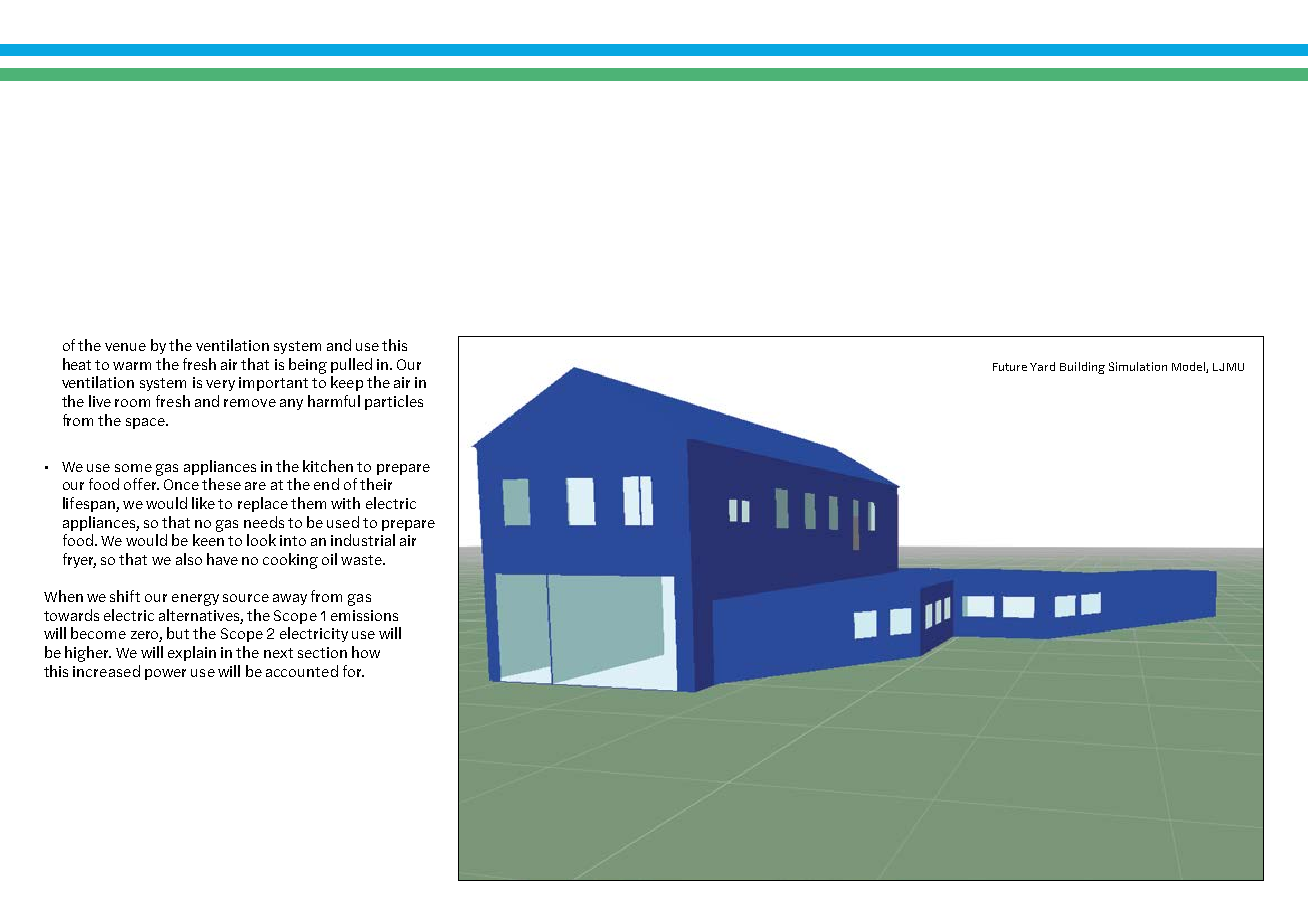 This screenshot has height=924, width=1308. What do you see at coordinates (1082, 368) in the screenshot?
I see `Building` at bounding box center [1082, 368].
